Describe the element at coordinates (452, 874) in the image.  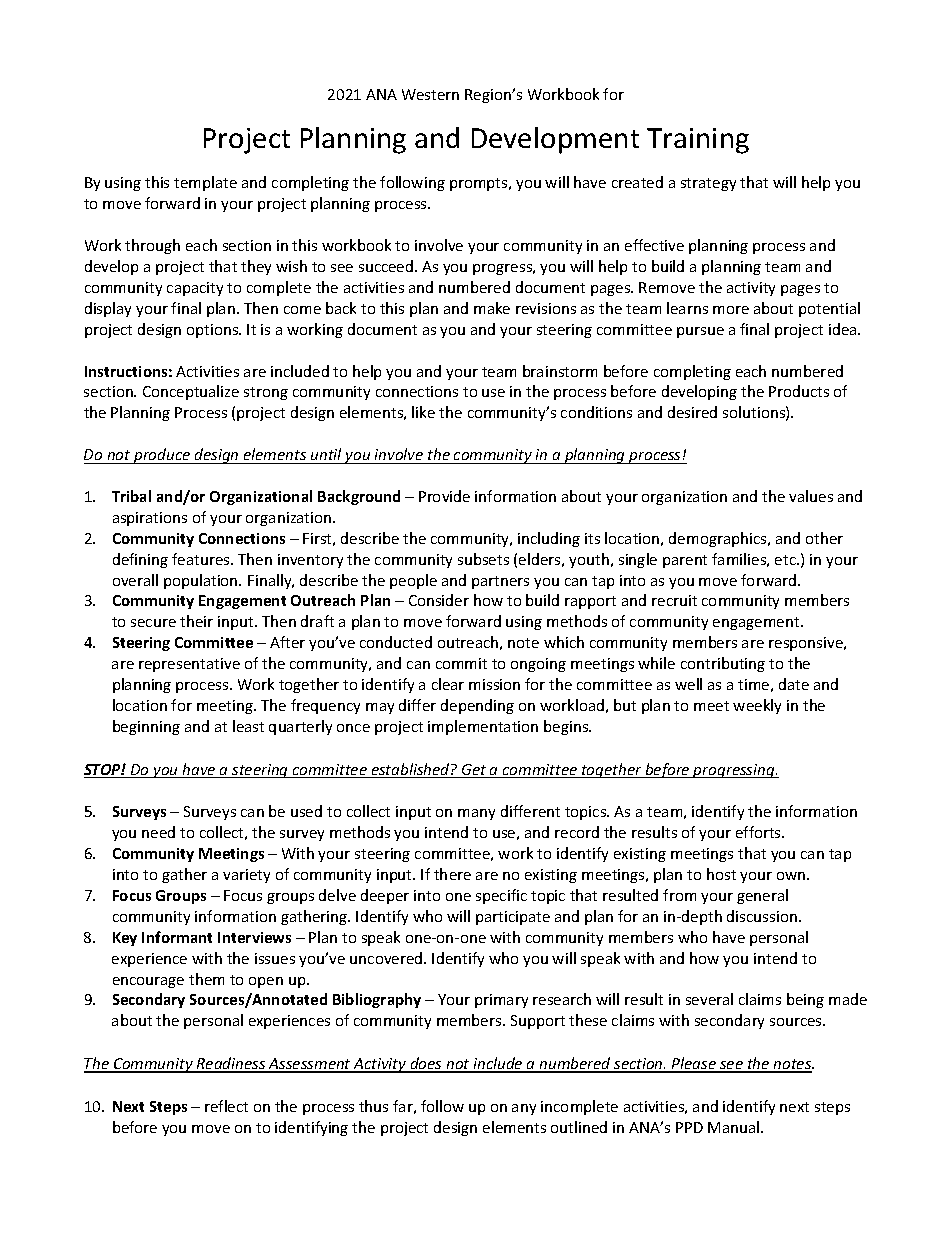
I see `there` at that location.
